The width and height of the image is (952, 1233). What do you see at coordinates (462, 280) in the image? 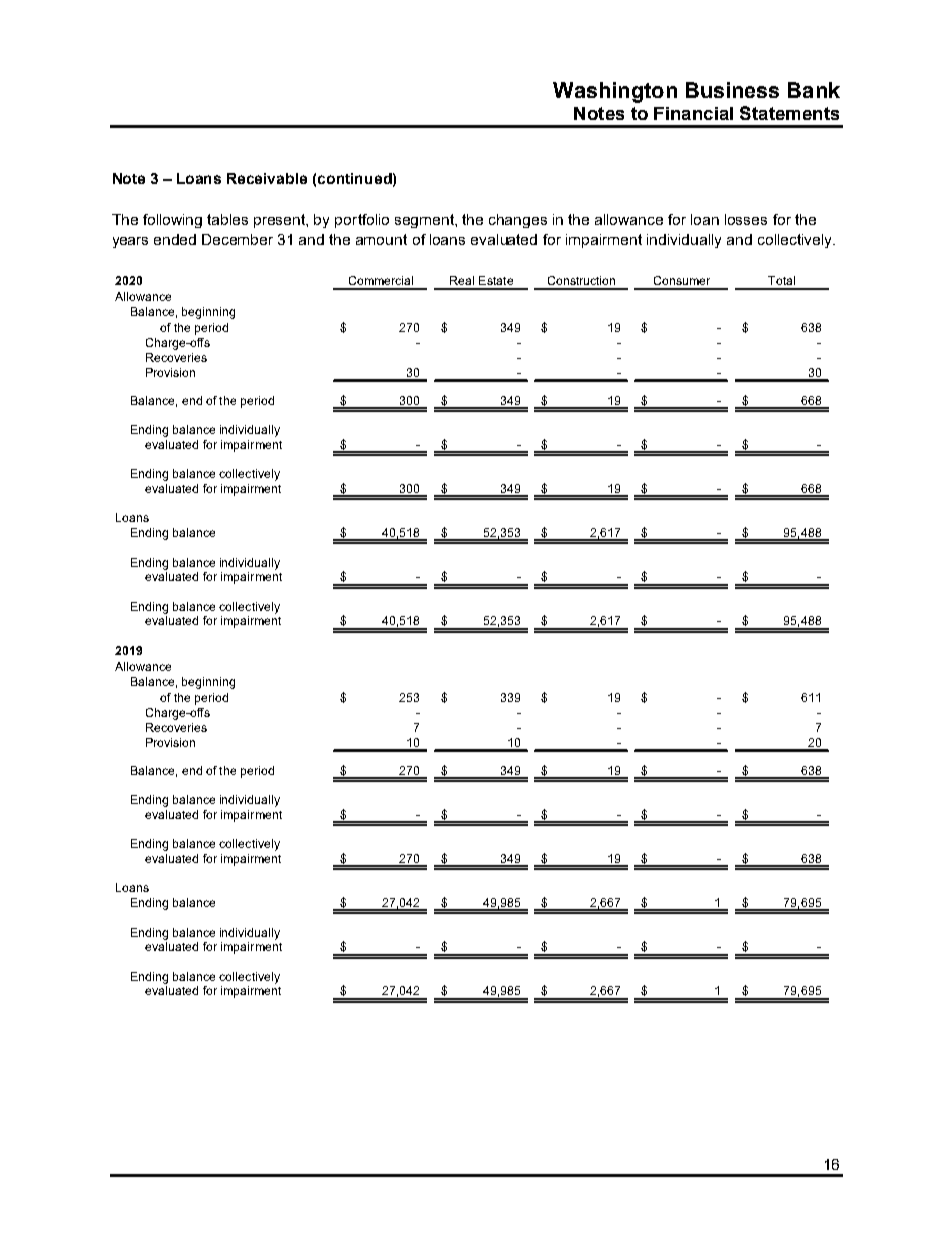
I see `Real` at bounding box center [462, 280].
